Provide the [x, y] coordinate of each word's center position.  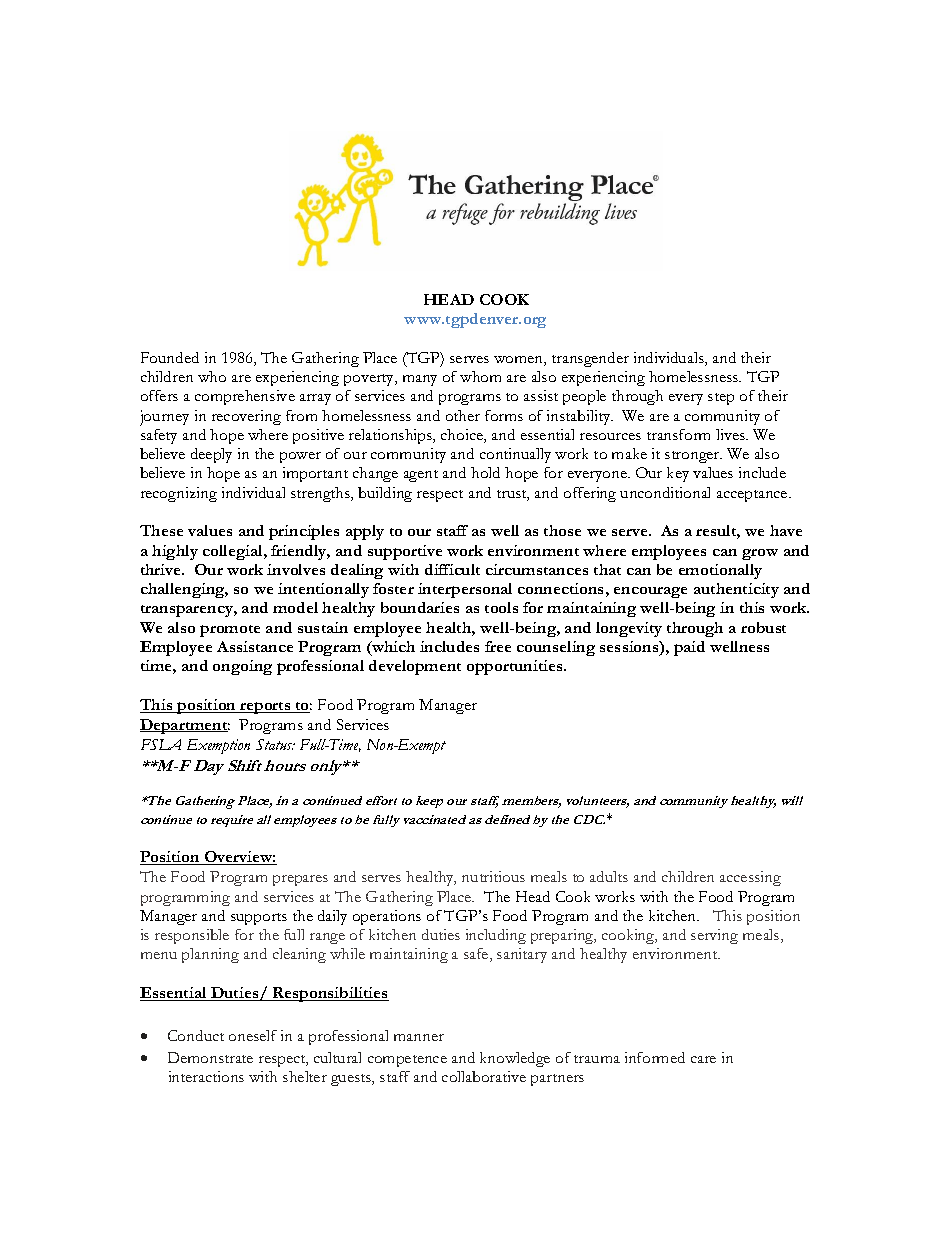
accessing [750, 878]
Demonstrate [210, 1057]
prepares [300, 880]
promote [230, 631]
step [721, 399]
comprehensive [245, 397]
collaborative [484, 1076]
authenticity [736, 590]
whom [480, 376]
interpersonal [465, 590]
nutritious [493, 876]
